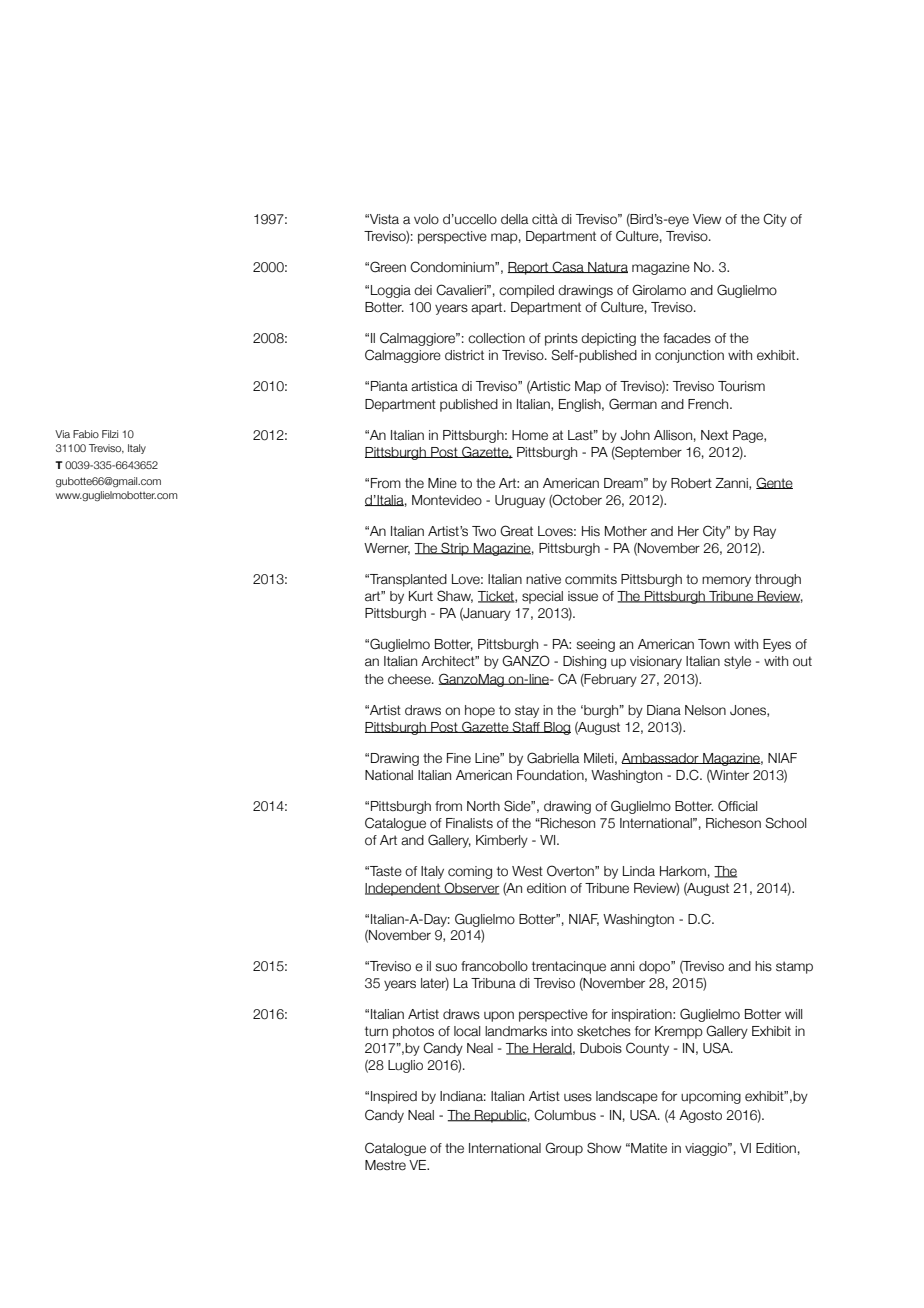 Image resolution: width=924 pixels, height=1308 pixels. What do you see at coordinates (726, 581) in the screenshot?
I see `memory` at bounding box center [726, 581].
